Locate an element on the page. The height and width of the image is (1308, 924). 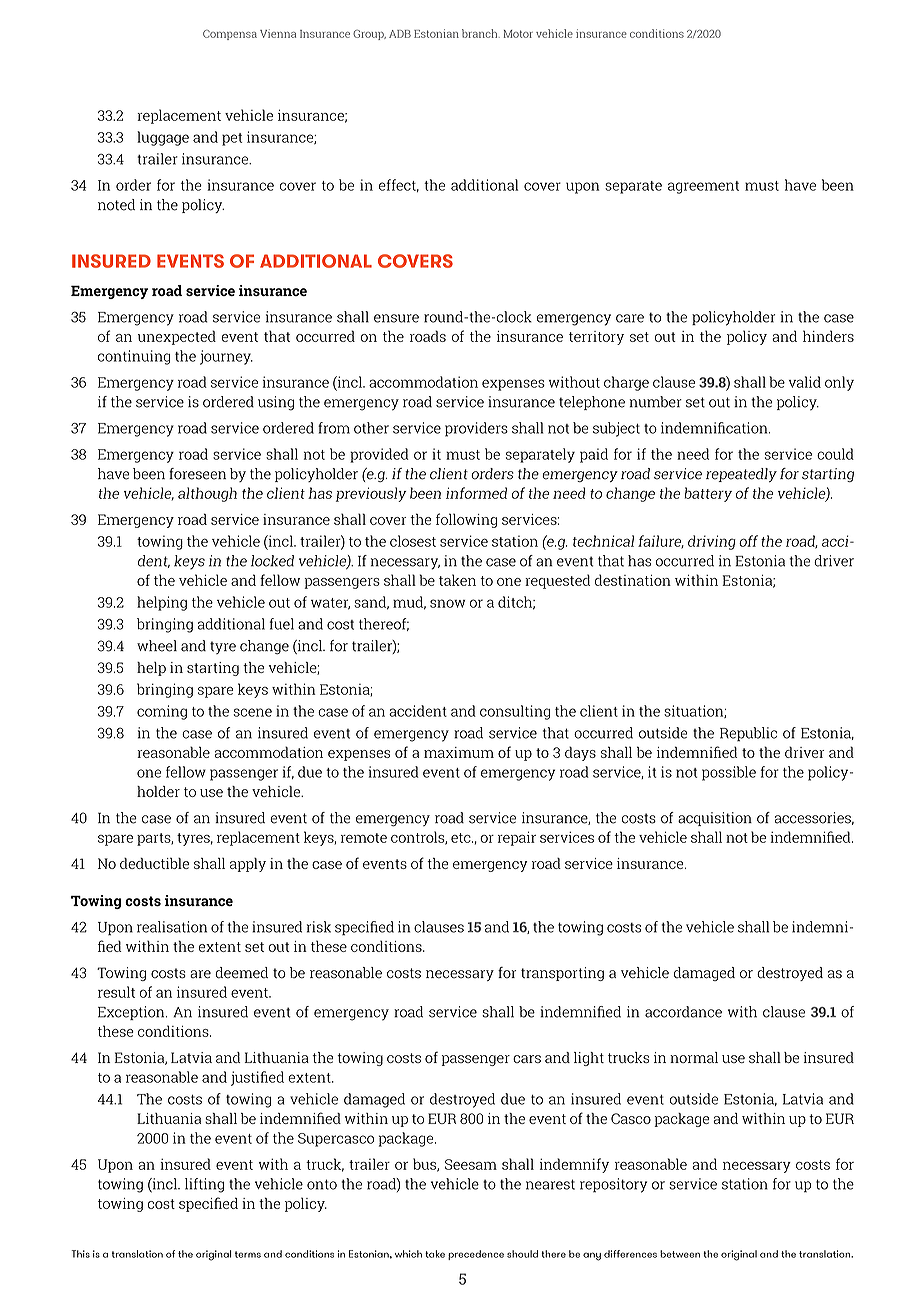
destination is located at coordinates (633, 580).
